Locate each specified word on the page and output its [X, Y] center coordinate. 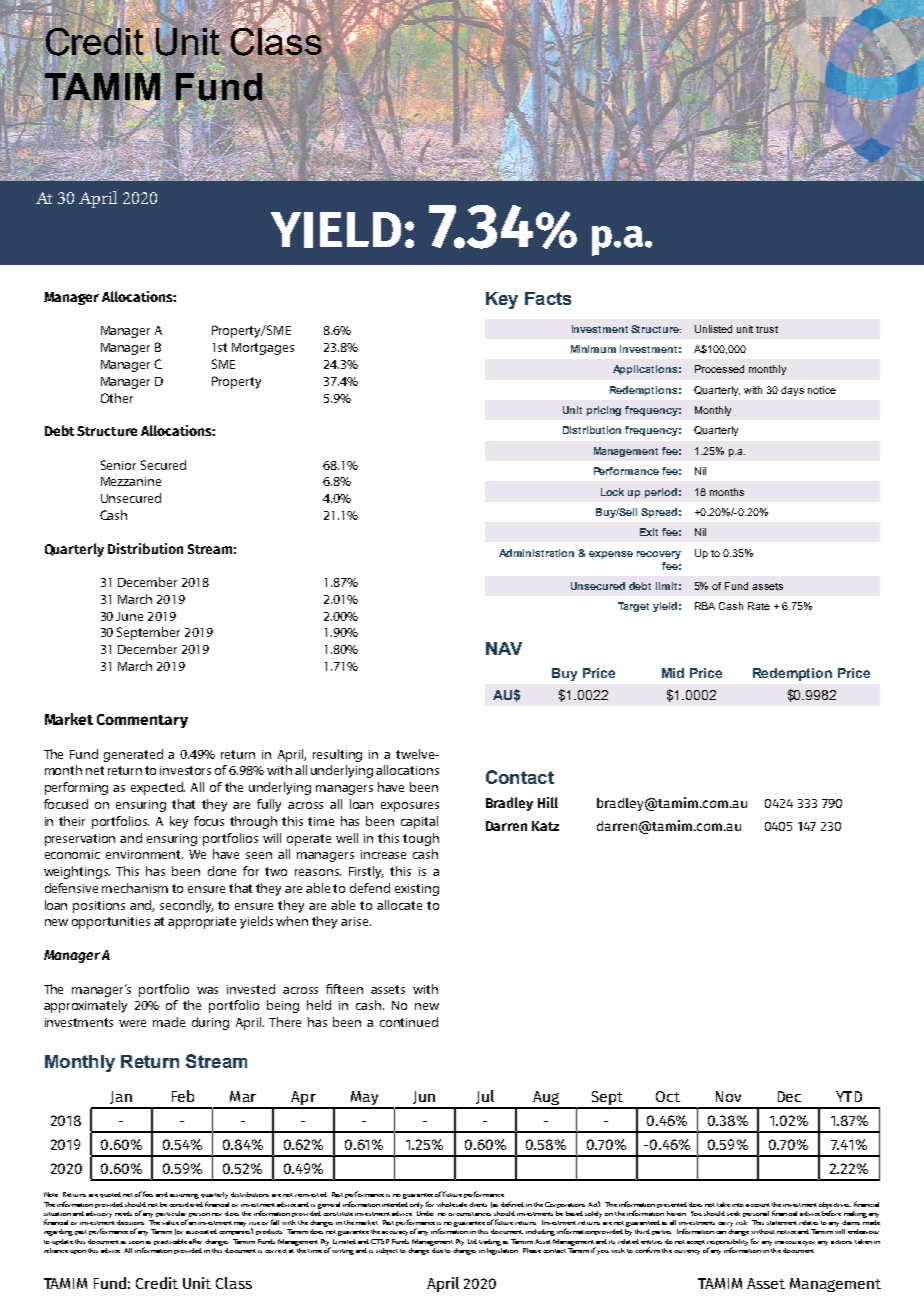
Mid [673, 673]
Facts [548, 298]
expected [158, 788]
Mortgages [263, 349]
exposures [410, 807]
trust [767, 329]
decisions [130, 1222]
